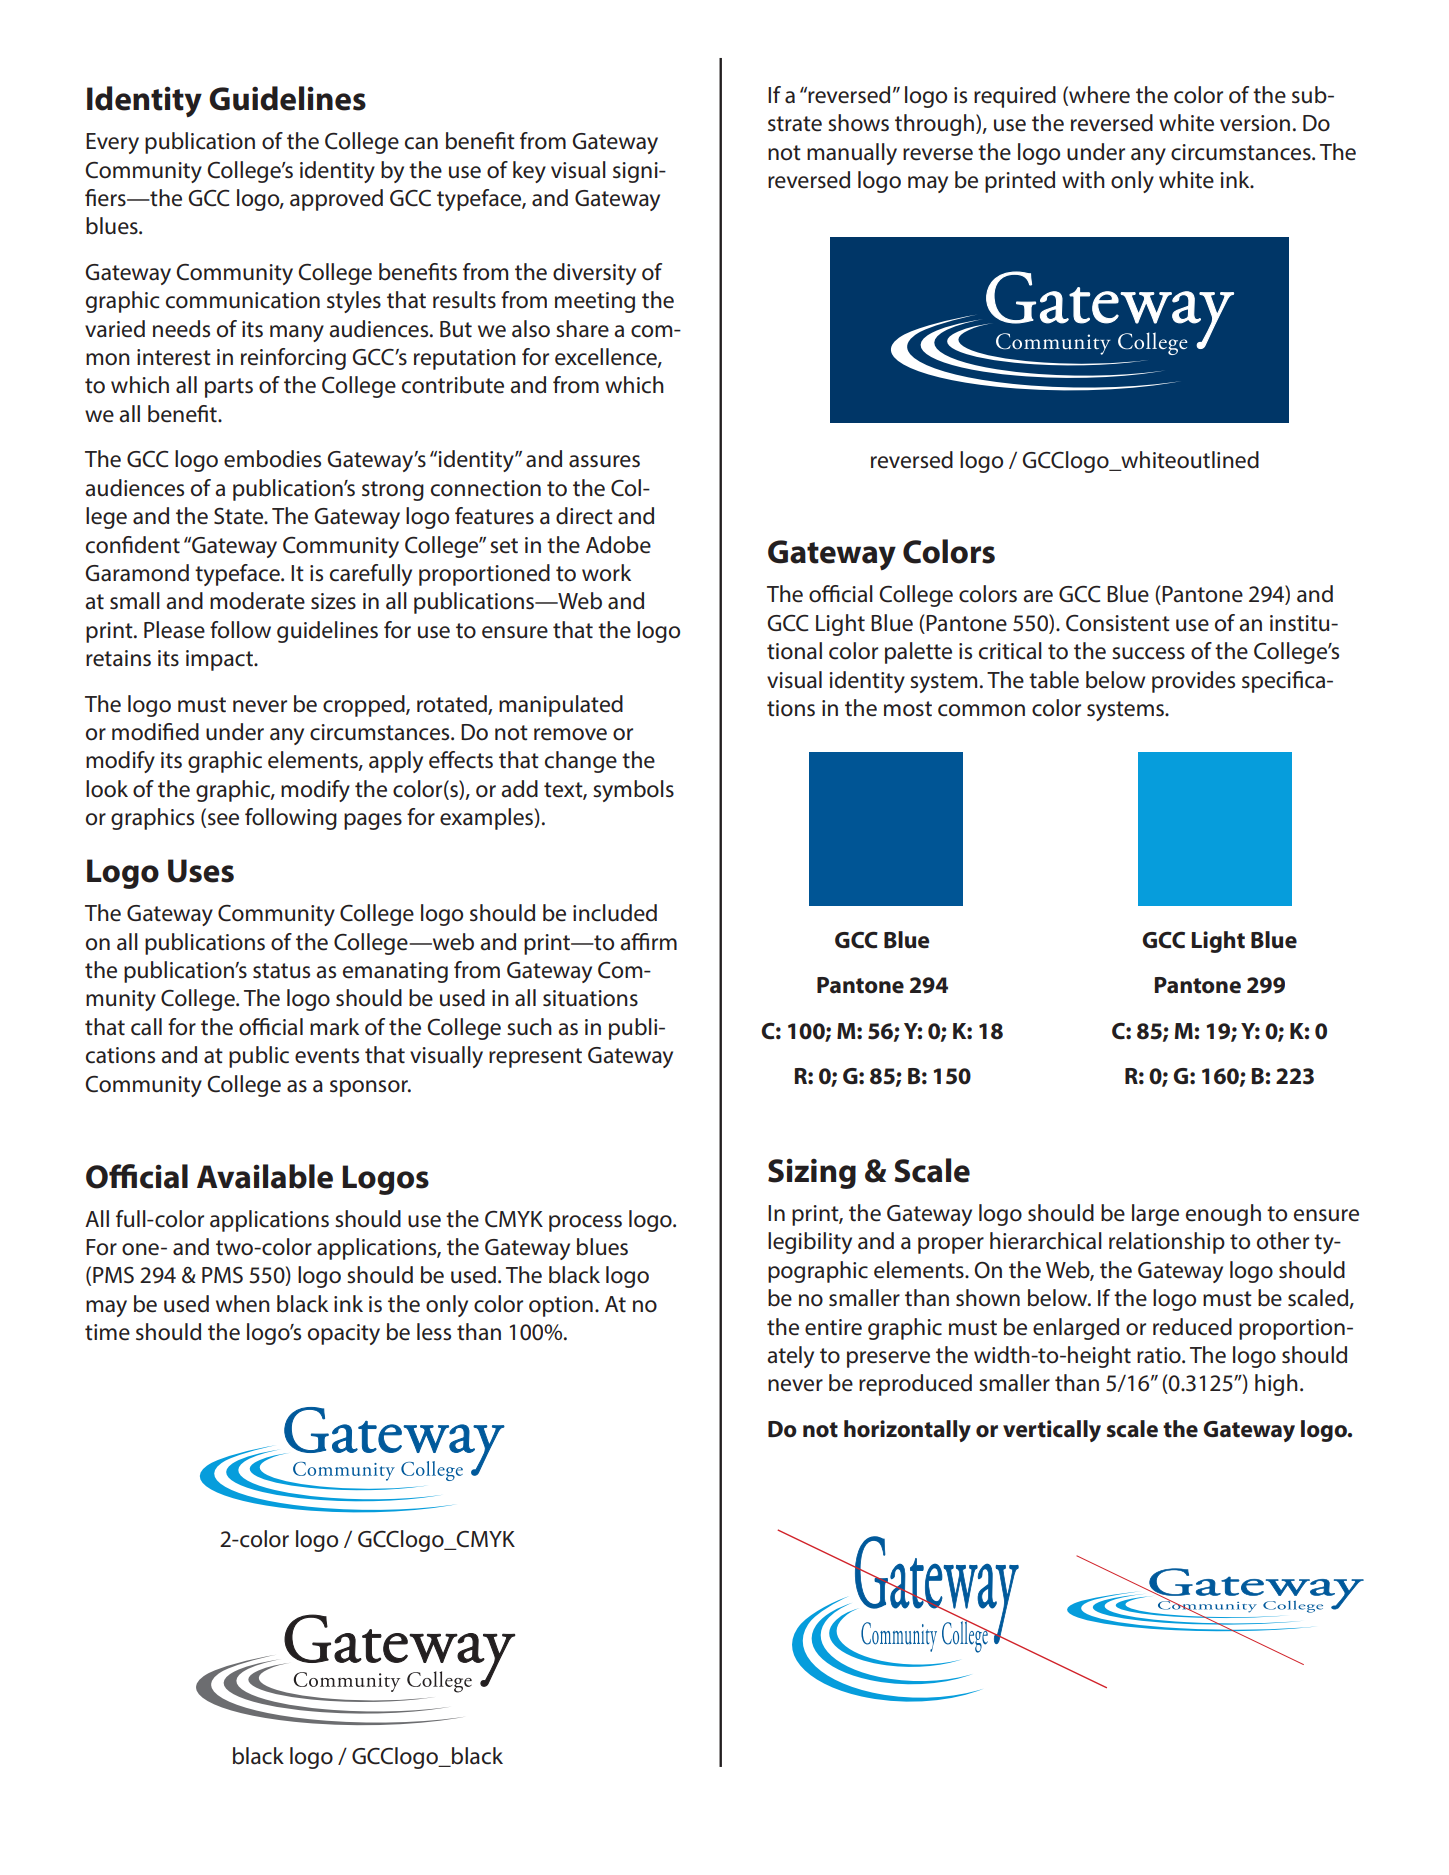 Image resolution: width=1449 pixels, height=1875 pixels. I want to click on assures, so click(604, 461).
